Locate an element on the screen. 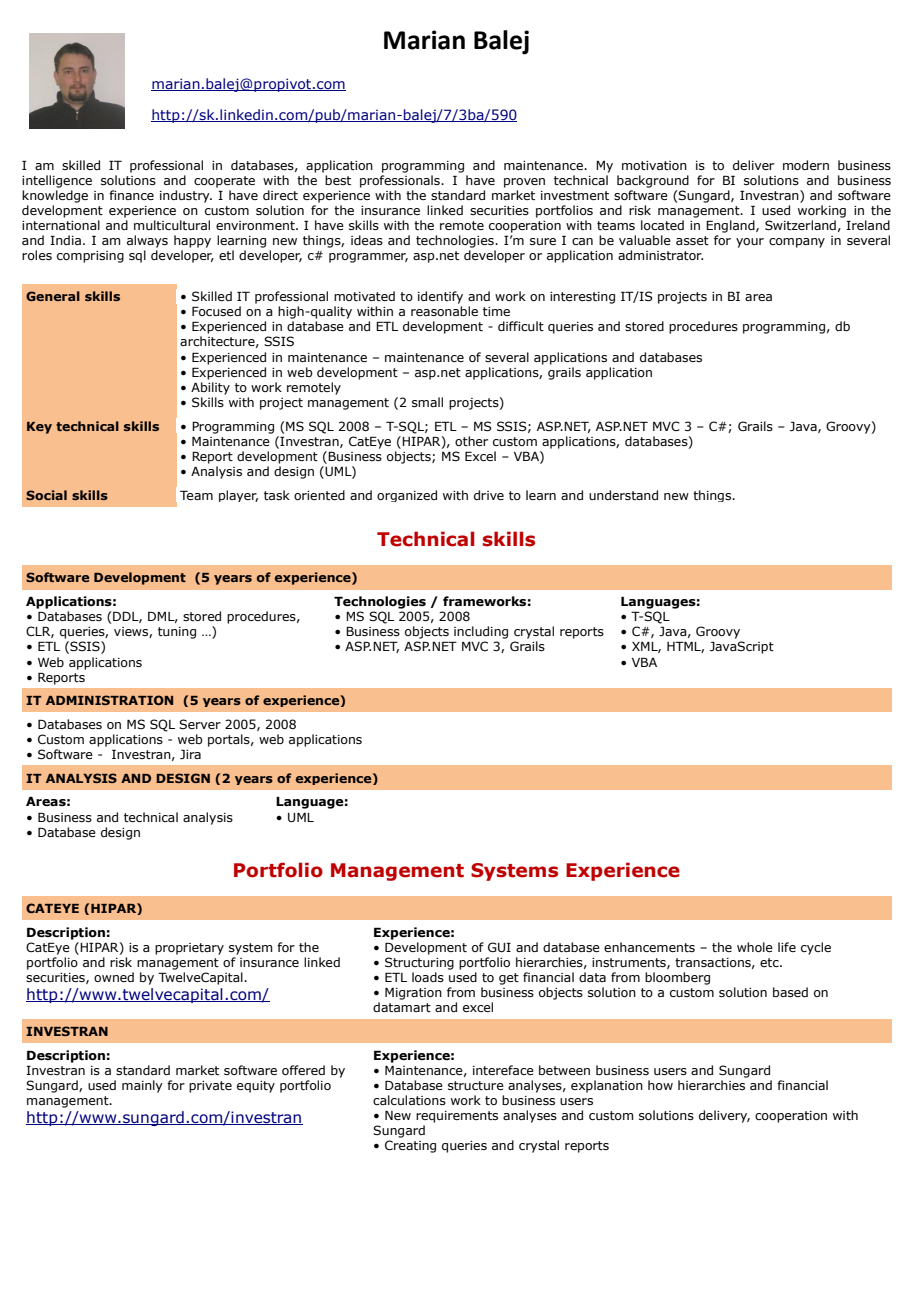 The image size is (924, 1308). drive is located at coordinates (489, 495).
